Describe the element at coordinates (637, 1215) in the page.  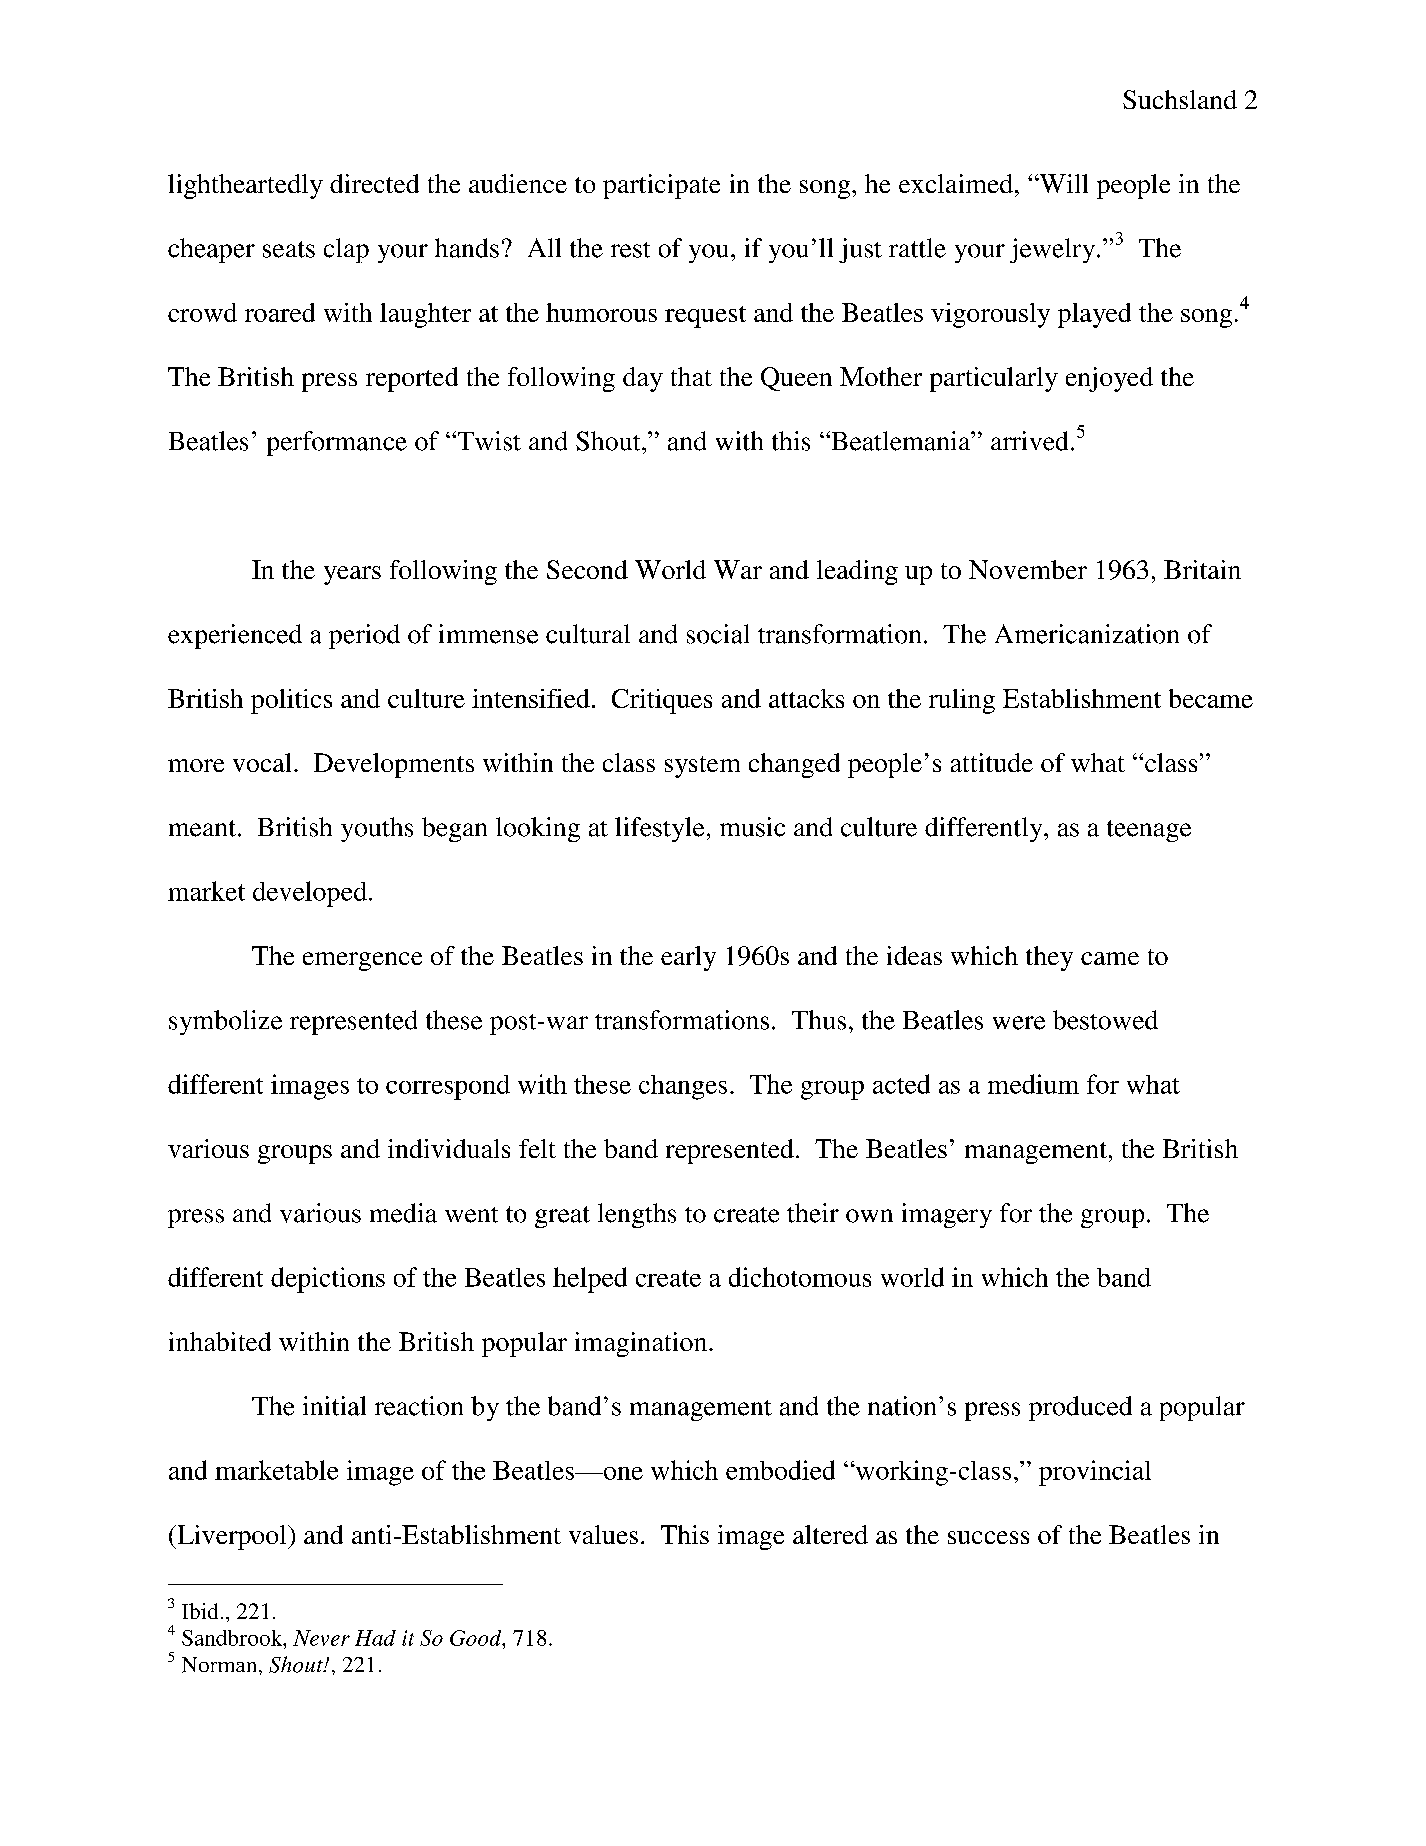
I see `lengths` at that location.
